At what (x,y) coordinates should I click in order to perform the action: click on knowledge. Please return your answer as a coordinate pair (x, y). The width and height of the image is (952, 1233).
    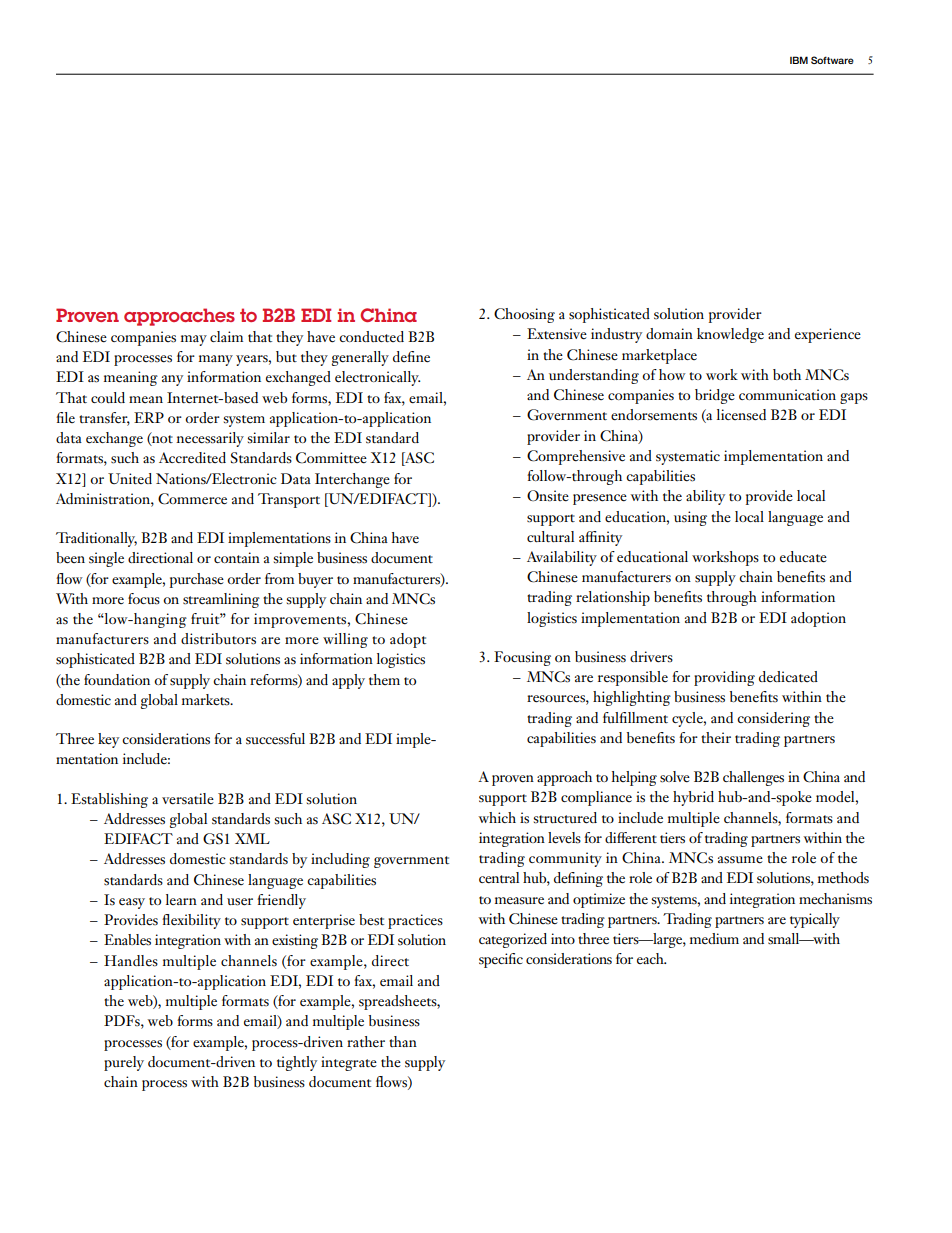
    Looking at the image, I should click on (730, 335).
